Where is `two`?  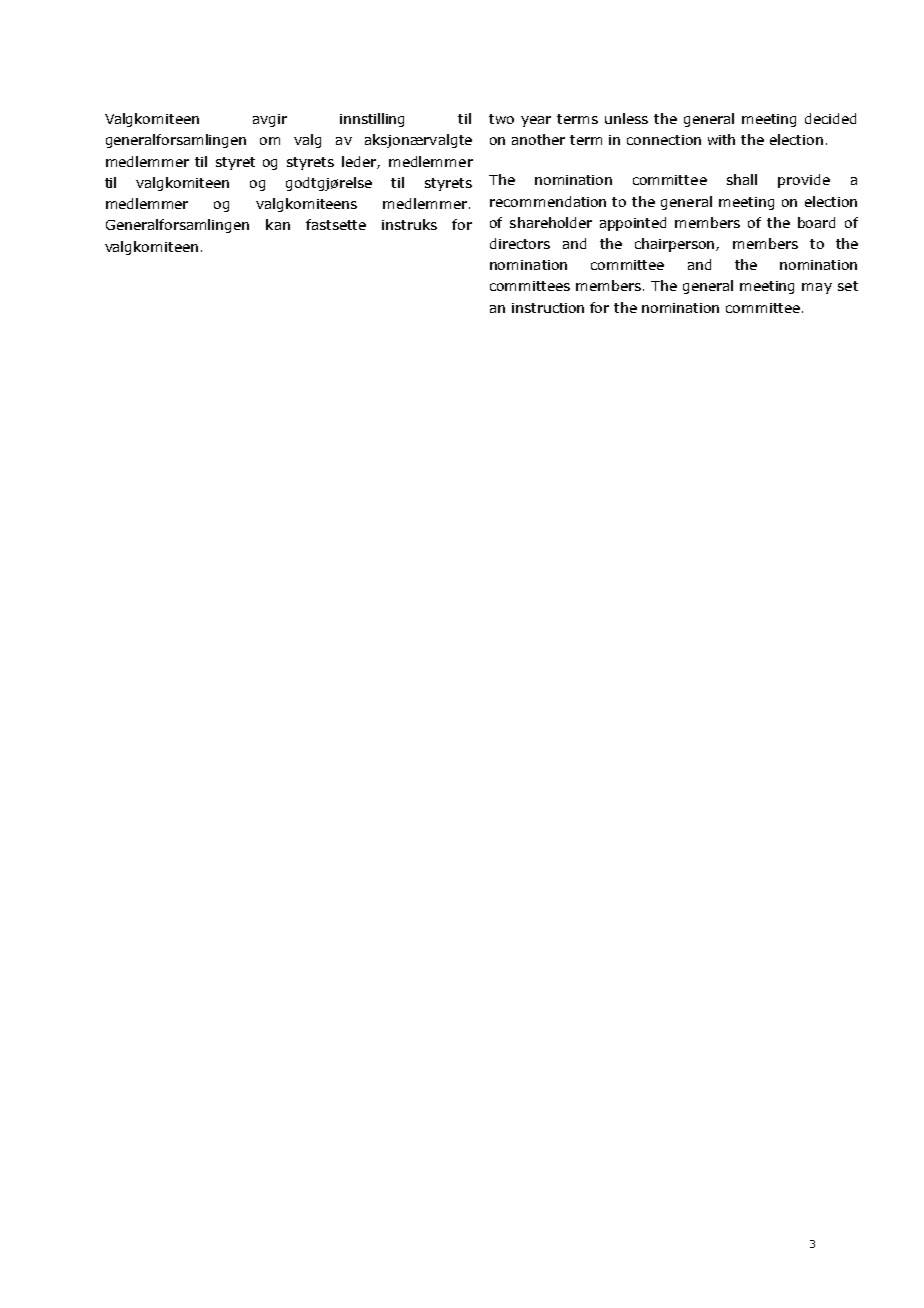 two is located at coordinates (501, 119).
